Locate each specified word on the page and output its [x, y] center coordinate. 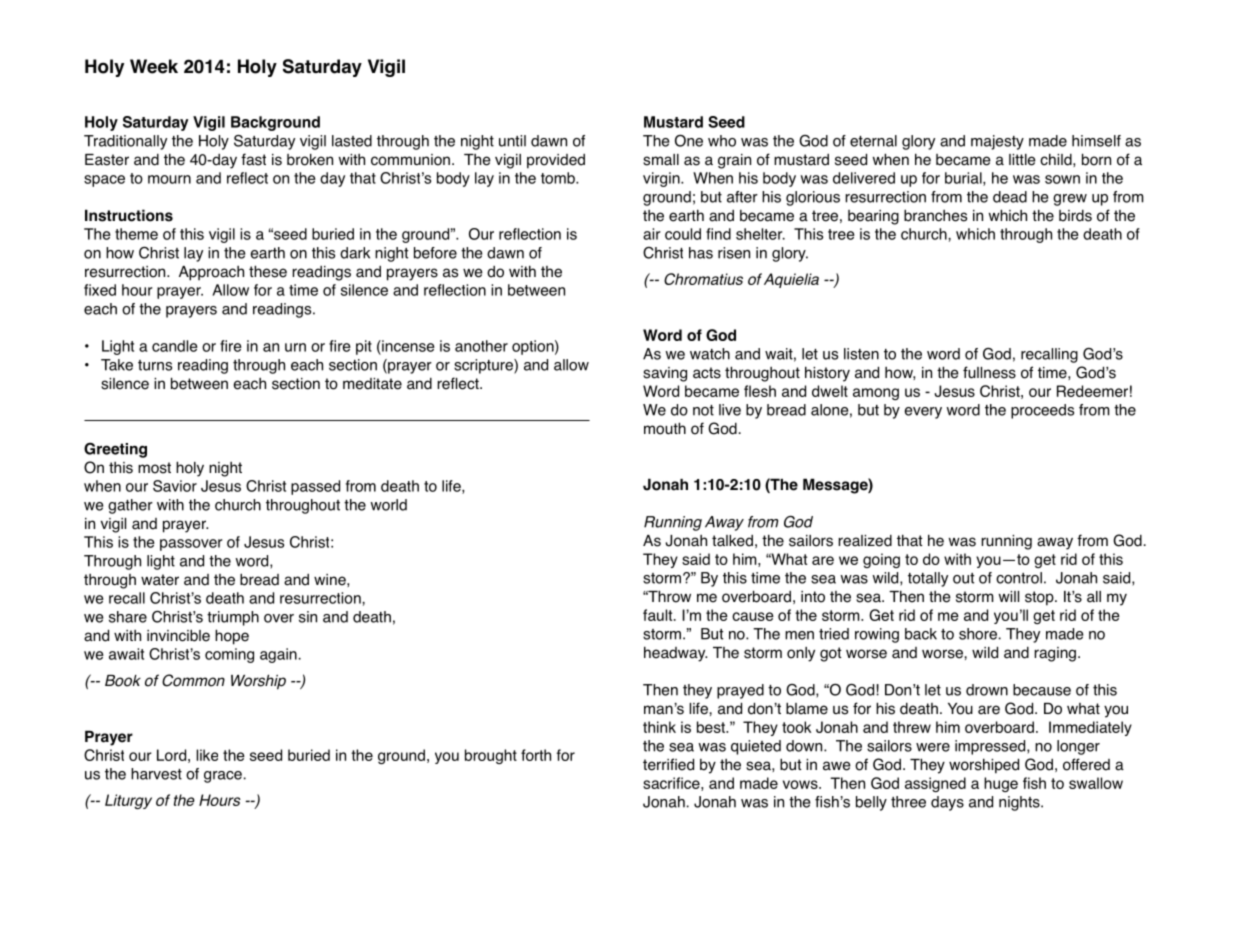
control [1019, 578]
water [160, 580]
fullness [989, 372]
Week [154, 66]
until [512, 141]
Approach [211, 273]
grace [223, 777]
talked [732, 541]
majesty [997, 142]
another [481, 346]
